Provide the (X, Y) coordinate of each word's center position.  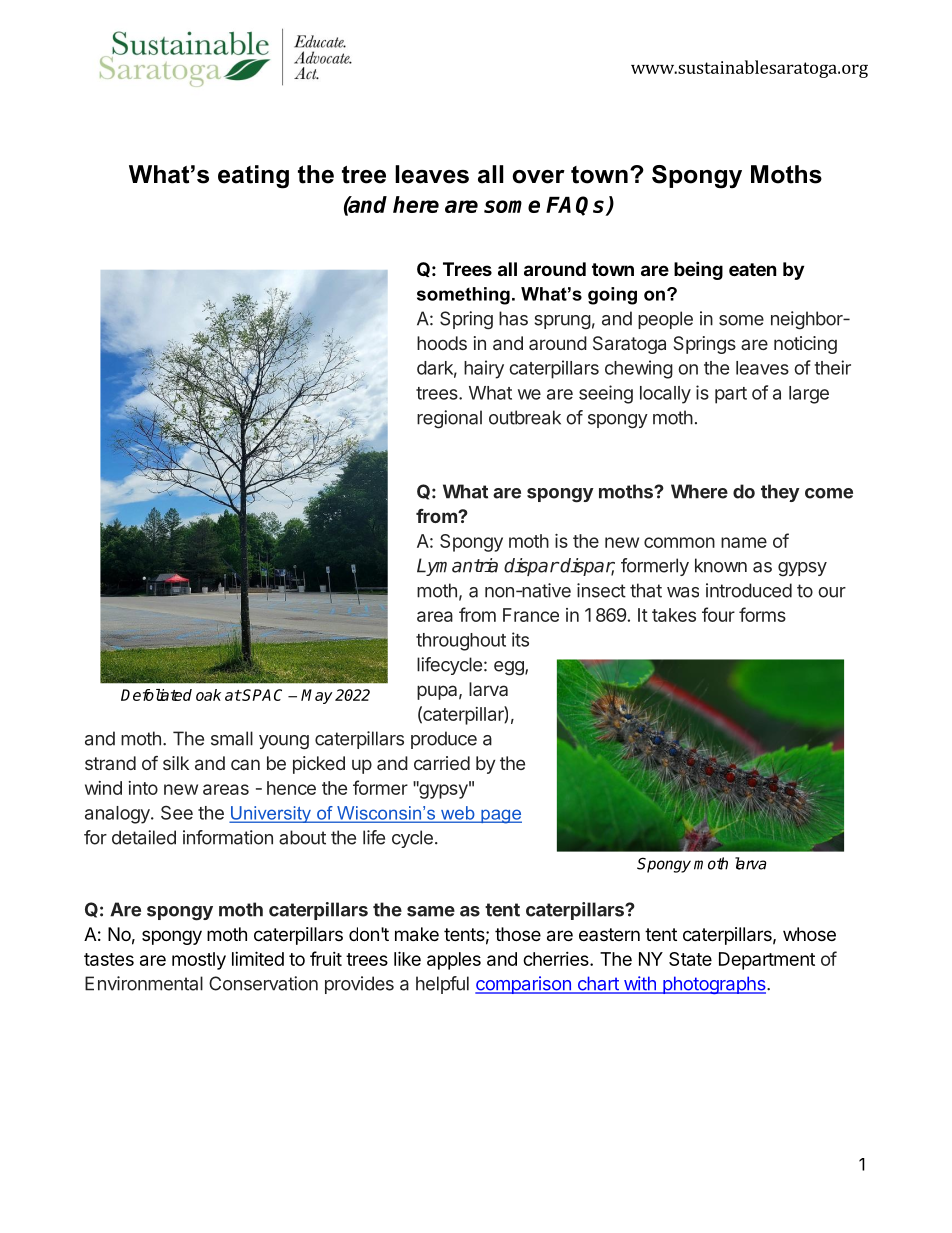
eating (253, 177)
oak (208, 695)
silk (176, 763)
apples (454, 961)
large (809, 395)
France (531, 615)
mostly (199, 961)
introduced (749, 590)
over (538, 177)
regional (449, 419)
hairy (484, 369)
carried (442, 763)
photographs (714, 985)
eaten (753, 269)
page (500, 816)
